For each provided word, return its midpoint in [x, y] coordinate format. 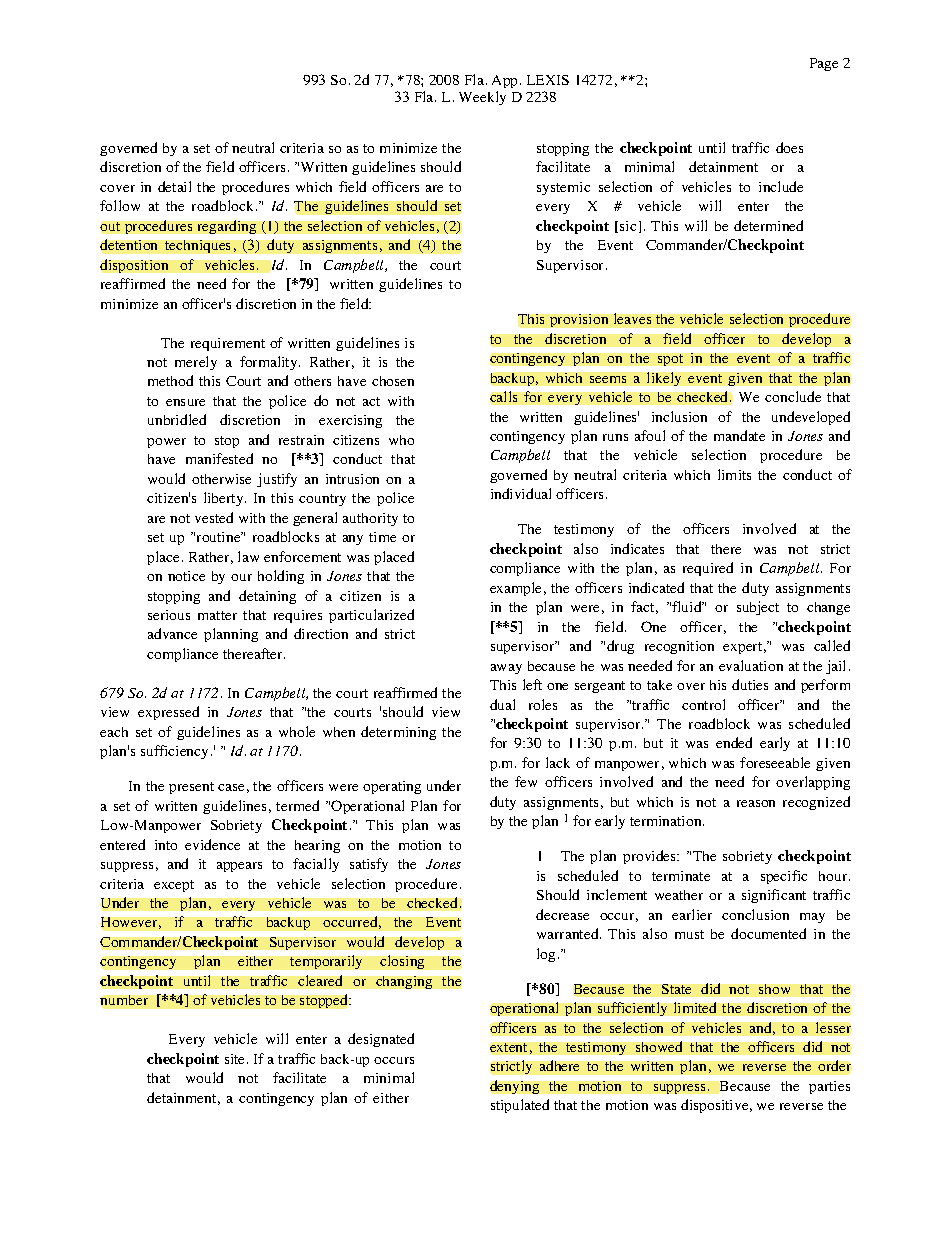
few [526, 781]
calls [503, 396]
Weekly [482, 98]
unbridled [177, 419]
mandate [739, 435]
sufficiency [176, 752]
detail [174, 186]
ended [734, 742]
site [236, 1059]
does [789, 147]
